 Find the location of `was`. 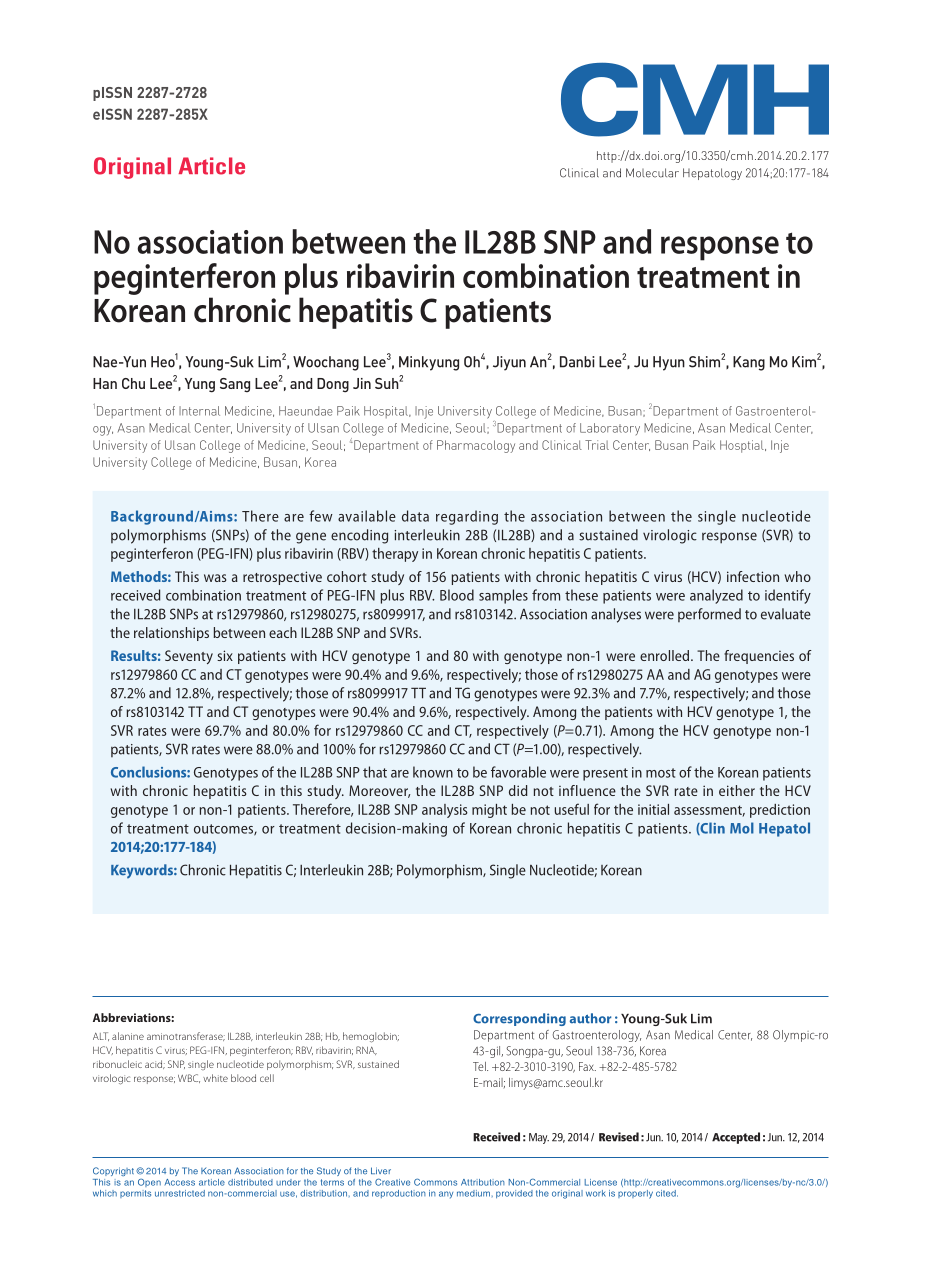

was is located at coordinates (215, 578).
